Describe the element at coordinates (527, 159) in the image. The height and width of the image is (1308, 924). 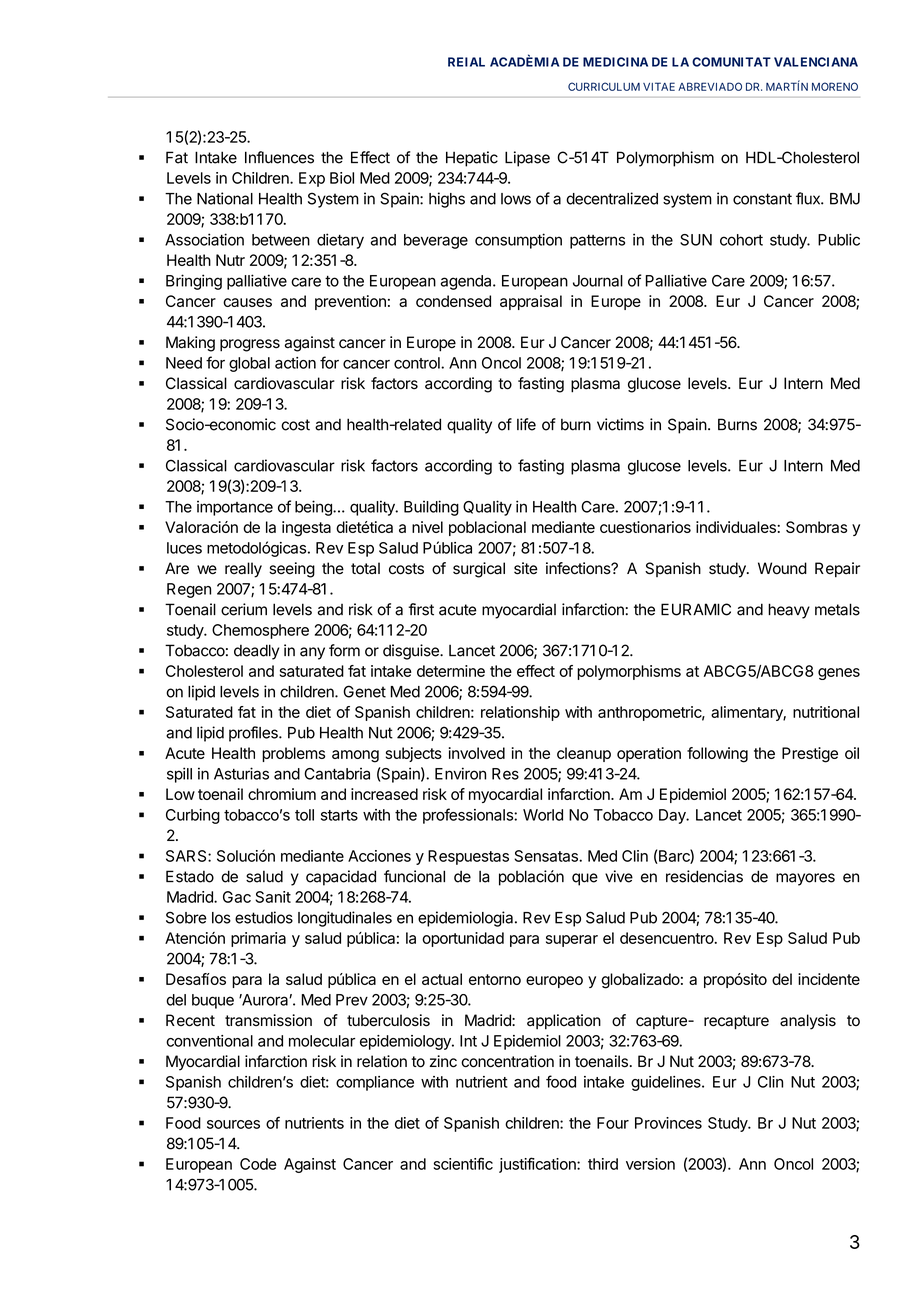
I see `Lipase` at that location.
